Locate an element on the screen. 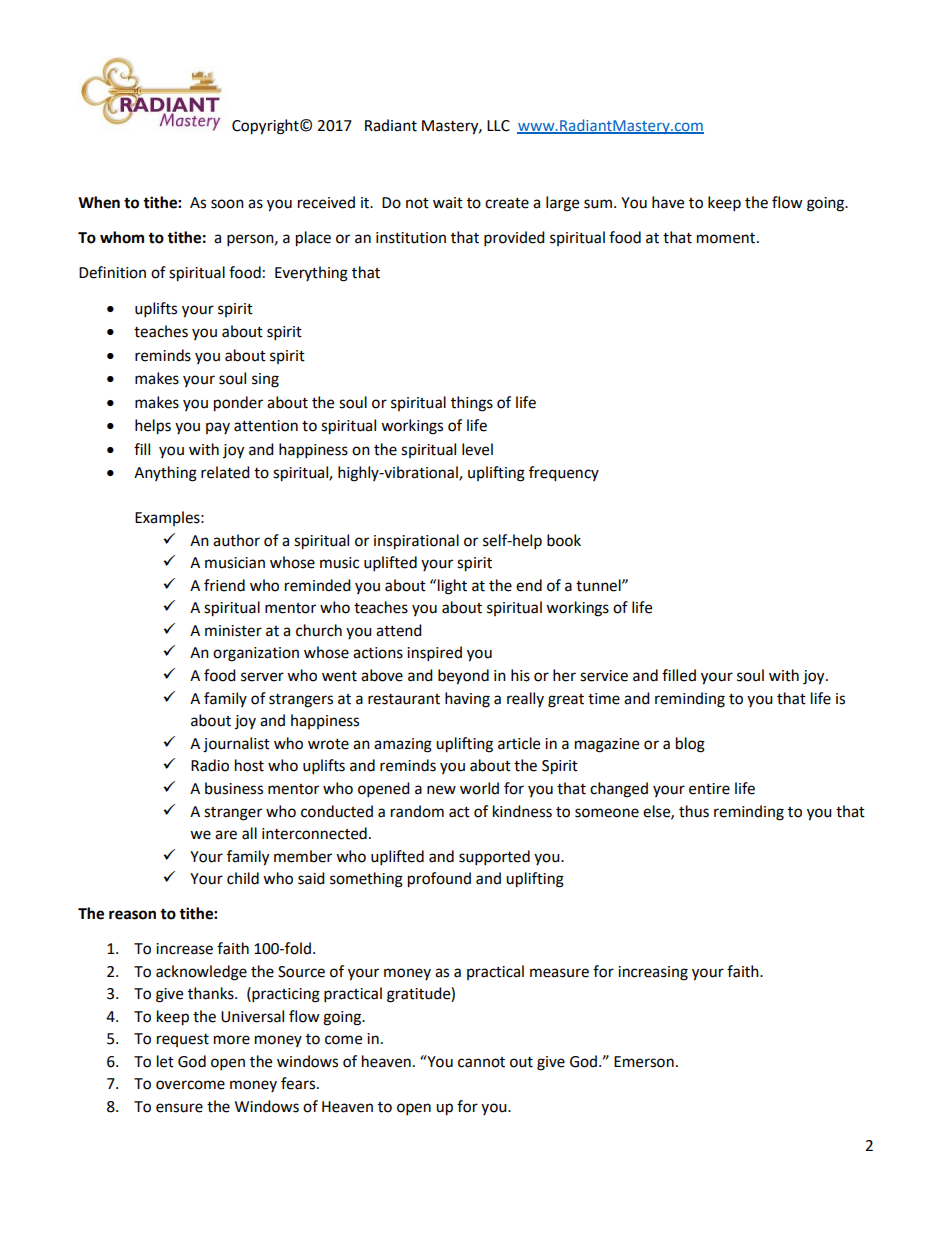  random is located at coordinates (417, 811).
